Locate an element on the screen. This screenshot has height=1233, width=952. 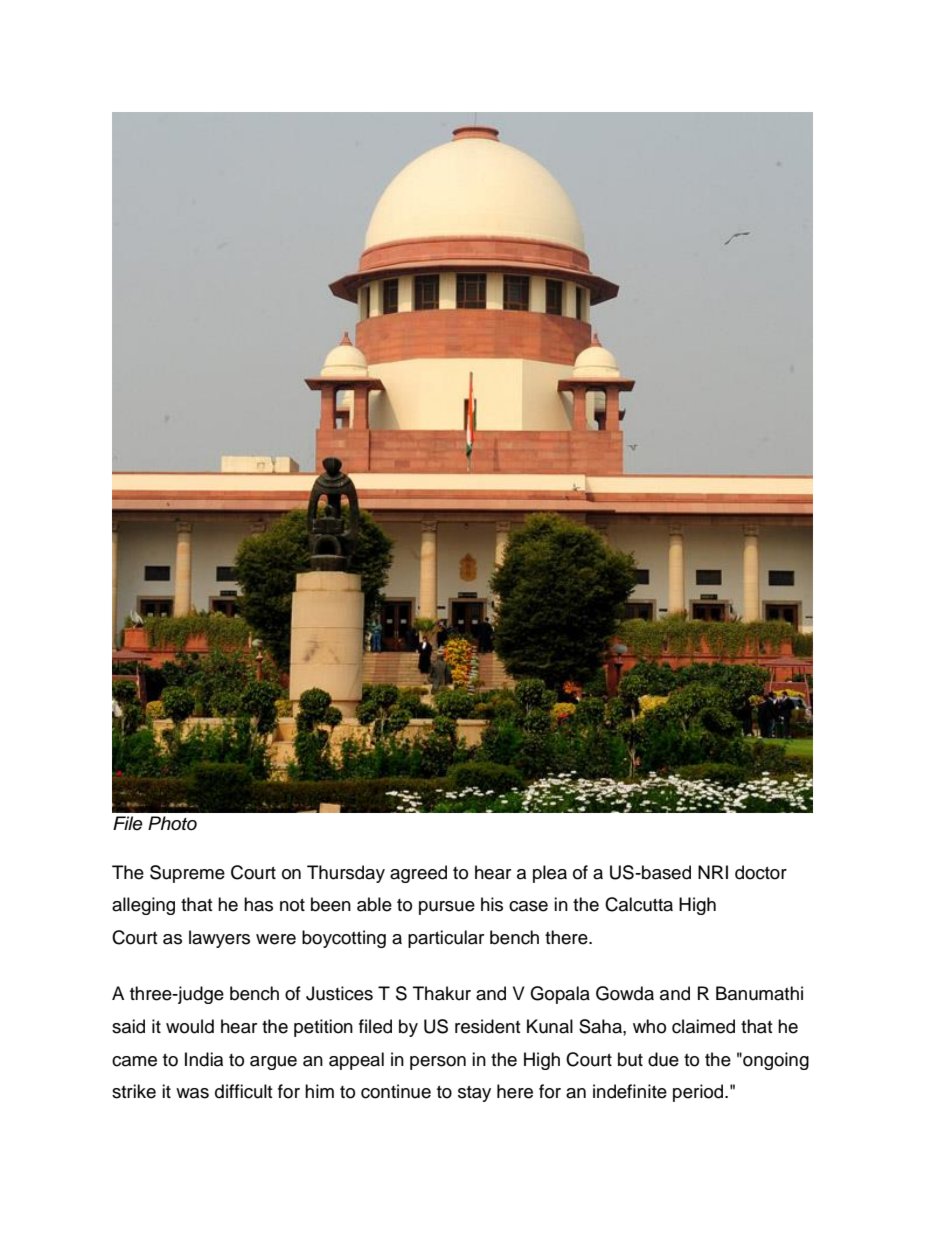
has is located at coordinates (258, 904).
